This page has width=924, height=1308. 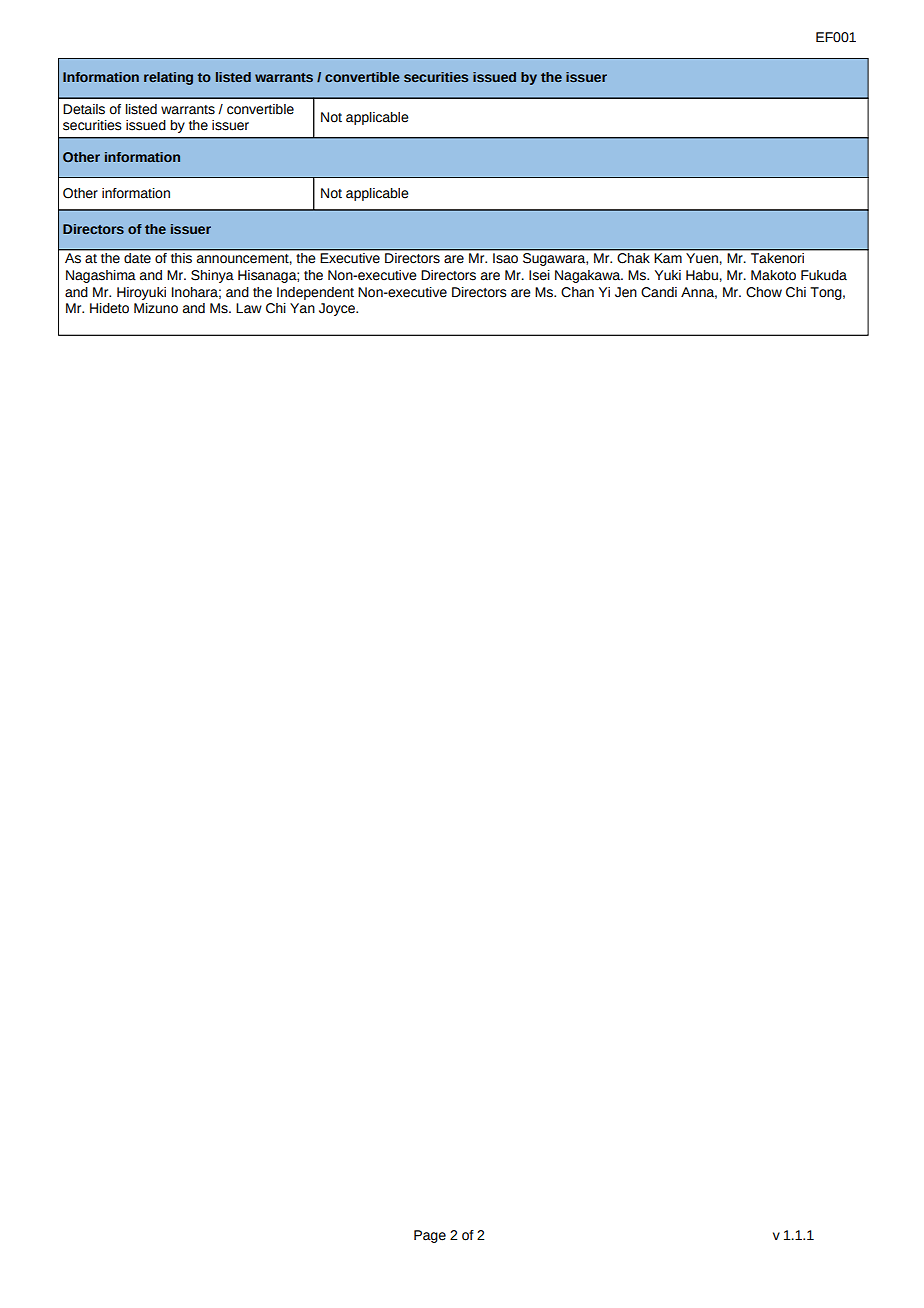 I want to click on Isao, so click(x=505, y=258).
